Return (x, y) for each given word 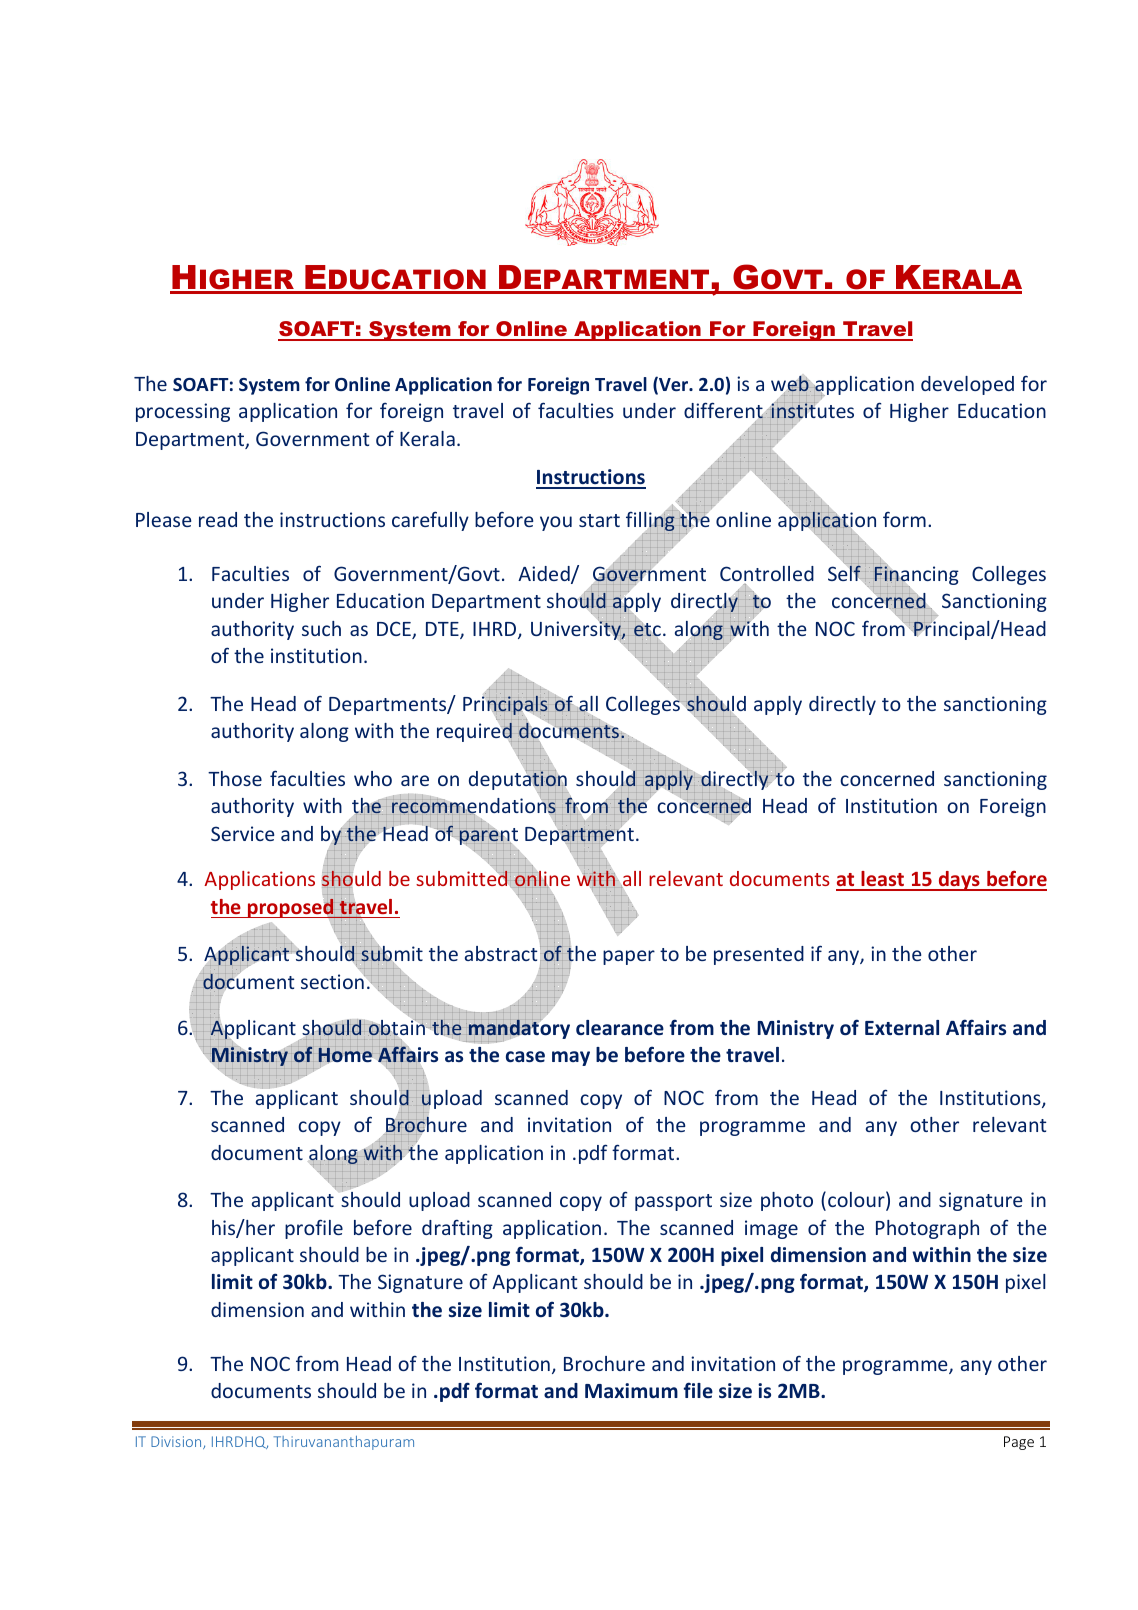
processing (183, 412)
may (571, 1058)
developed (967, 385)
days (959, 881)
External (902, 1027)
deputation (519, 781)
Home (345, 1055)
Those (235, 778)
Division (177, 1442)
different (724, 411)
